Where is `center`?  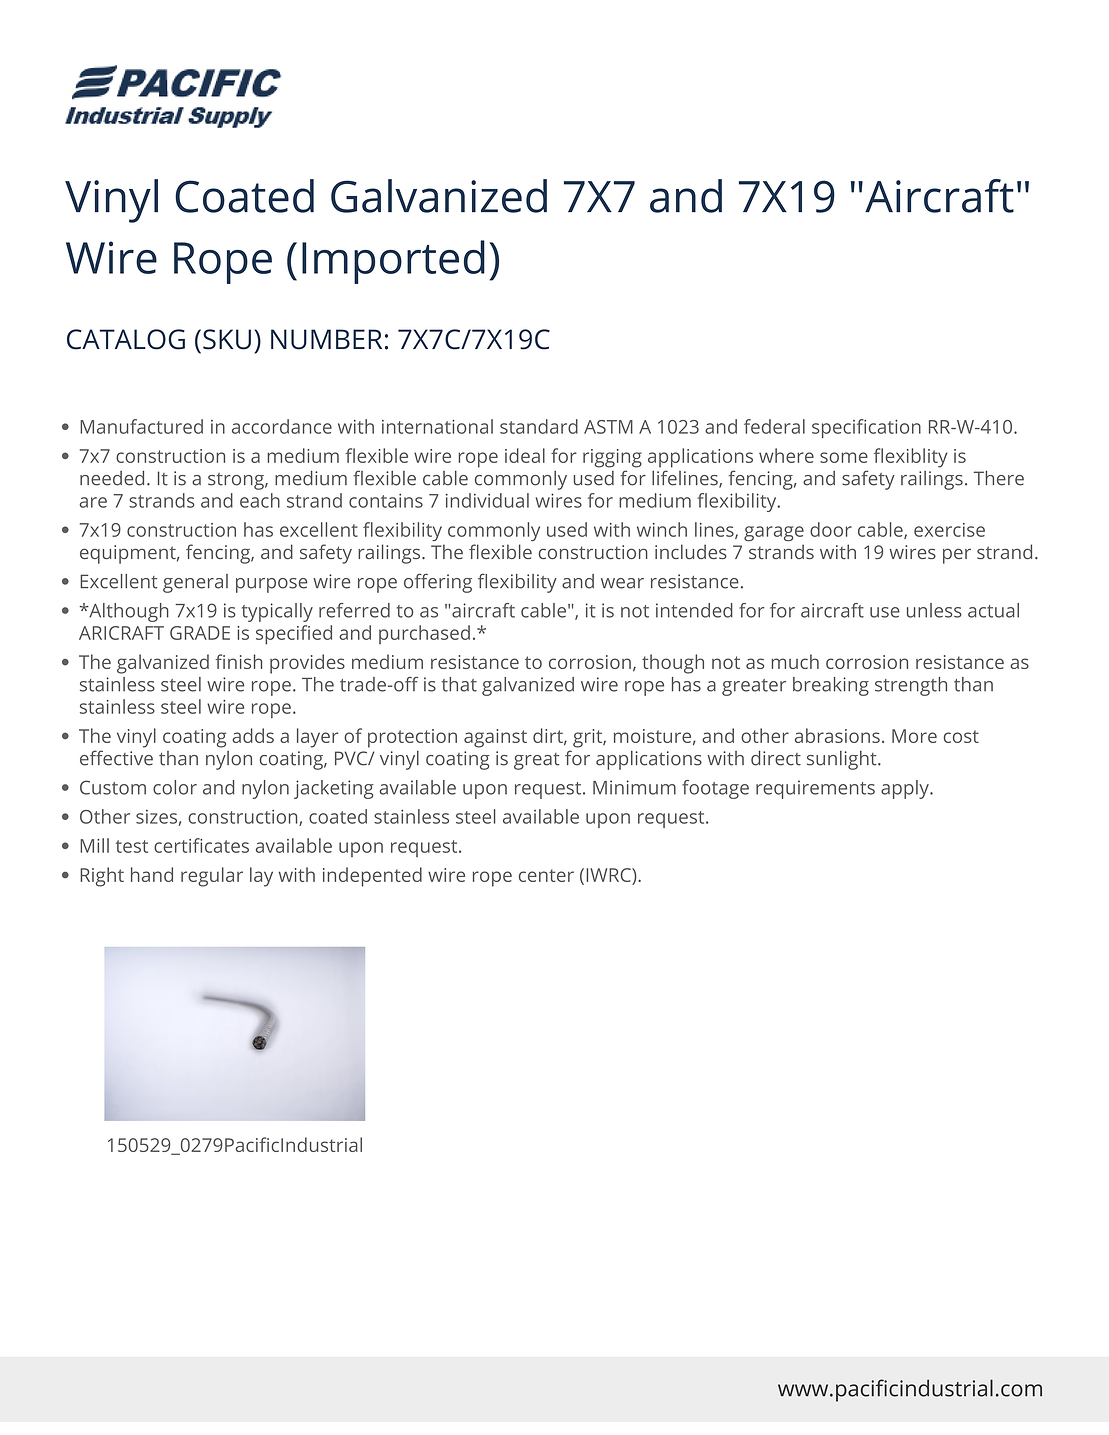 center is located at coordinates (546, 875).
